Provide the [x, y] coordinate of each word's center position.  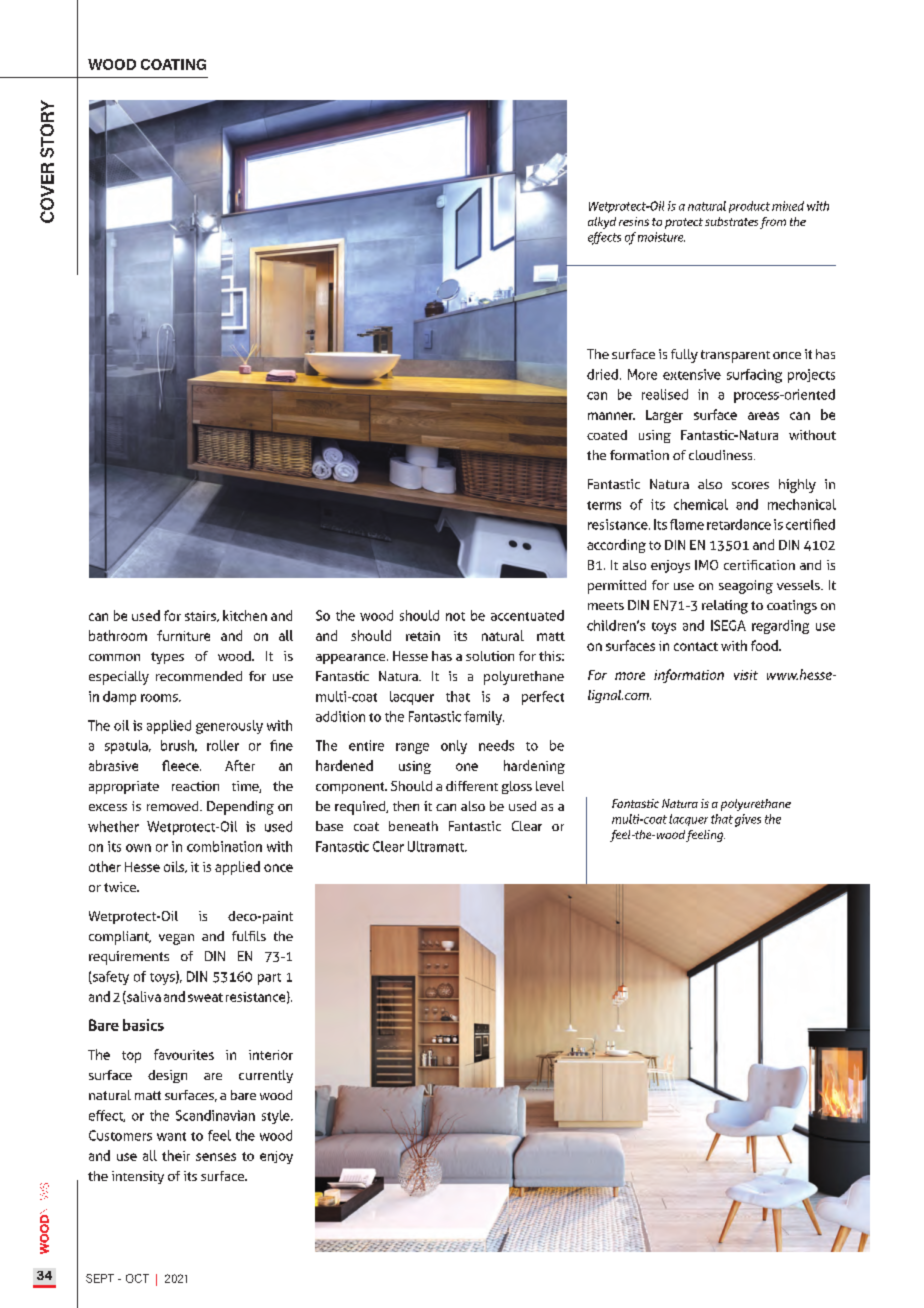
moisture [661, 237]
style [277, 1117]
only [454, 747]
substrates [731, 221]
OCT [137, 1278]
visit [746, 675]
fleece [181, 765]
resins [634, 221]
